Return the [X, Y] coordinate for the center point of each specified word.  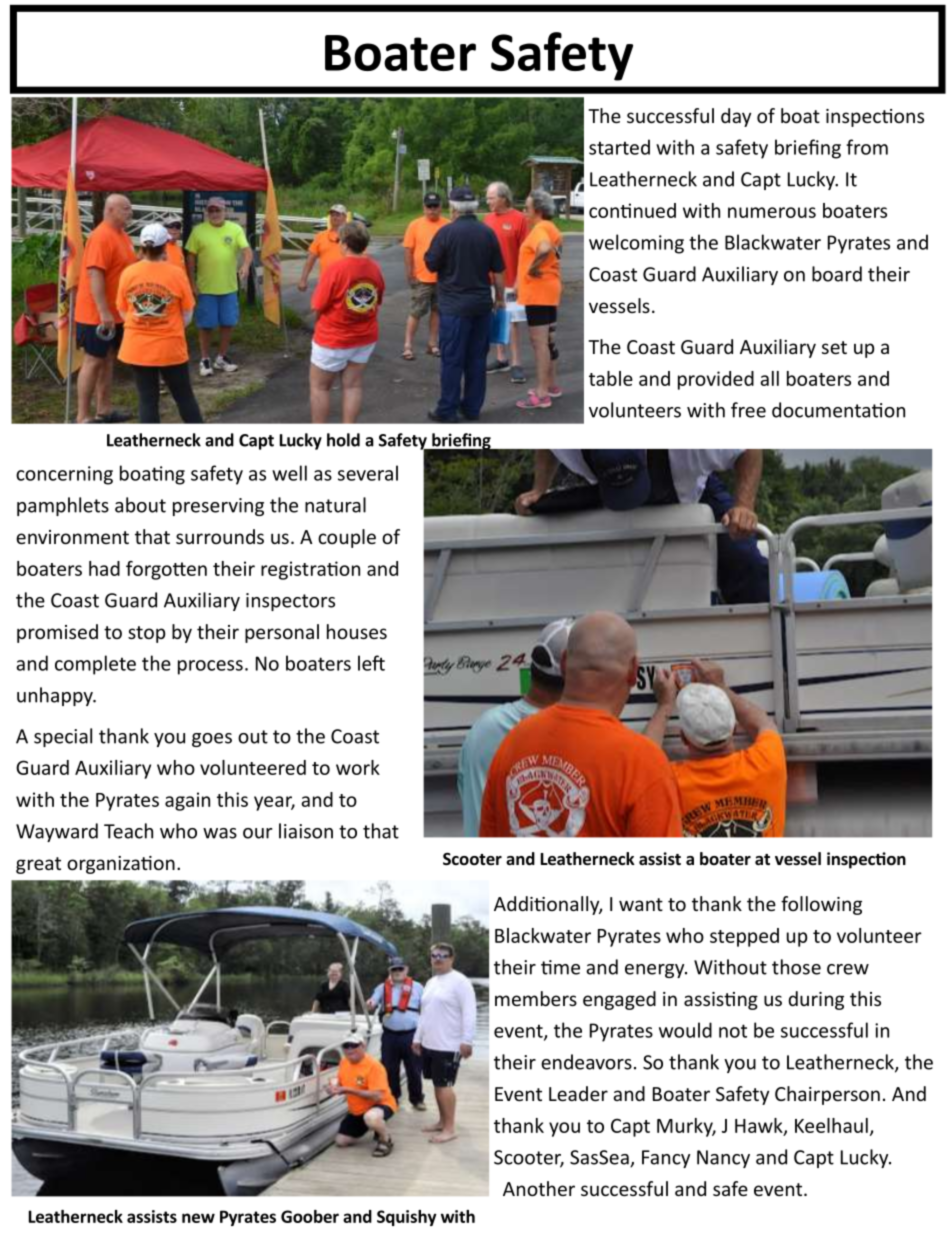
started [619, 147]
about [140, 505]
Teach [128, 831]
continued [632, 210]
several [368, 473]
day [736, 117]
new [198, 1218]
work [358, 767]
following [821, 905]
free [748, 410]
